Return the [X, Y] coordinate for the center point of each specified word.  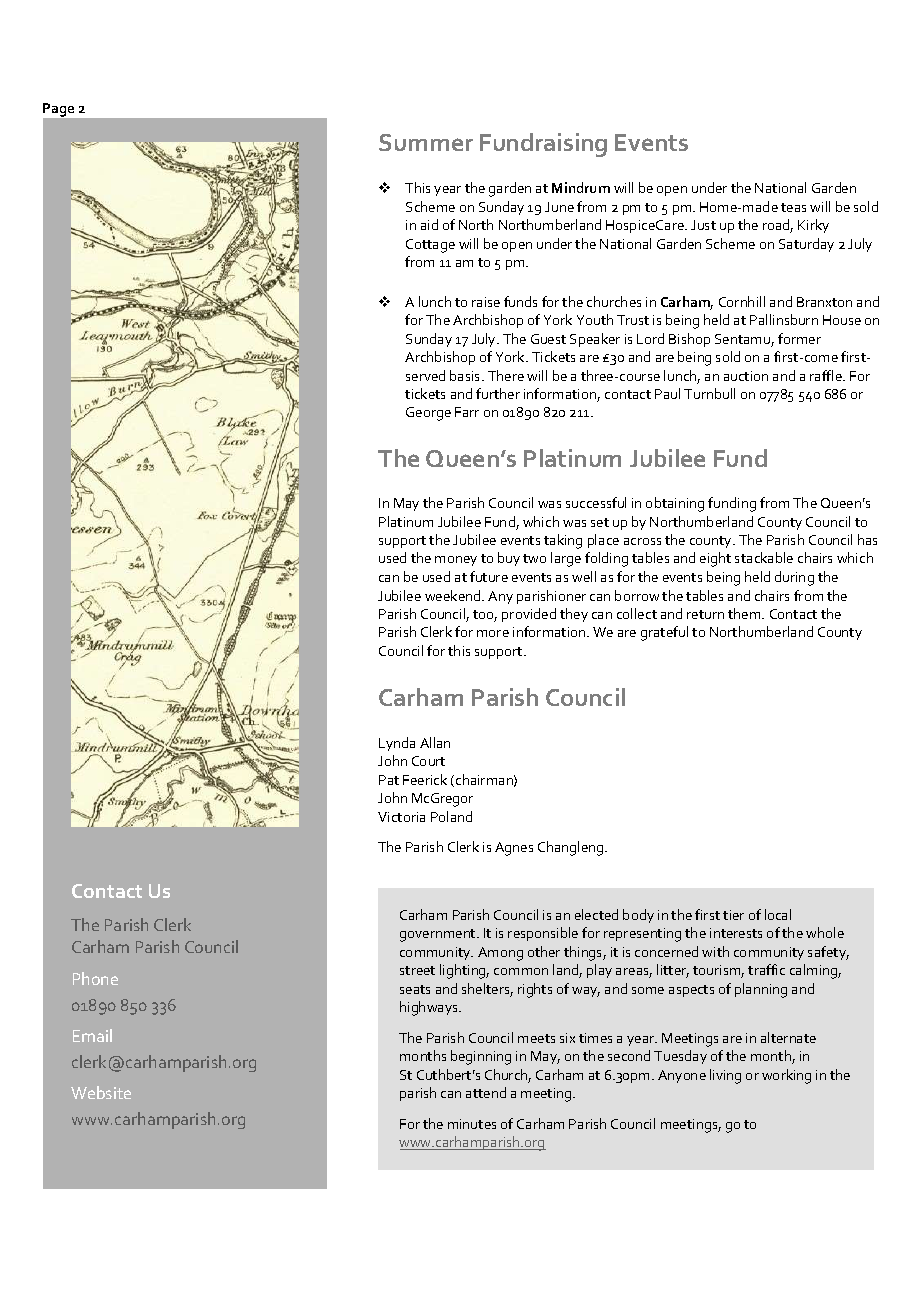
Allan [435, 742]
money [456, 561]
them [745, 613]
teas [793, 207]
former [799, 338]
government [439, 935]
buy [509, 559]
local [778, 914]
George [428, 414]
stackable [764, 557]
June [559, 207]
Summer [426, 142]
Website [101, 1092]
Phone [95, 978]
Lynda [397, 744]
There [506, 375]
